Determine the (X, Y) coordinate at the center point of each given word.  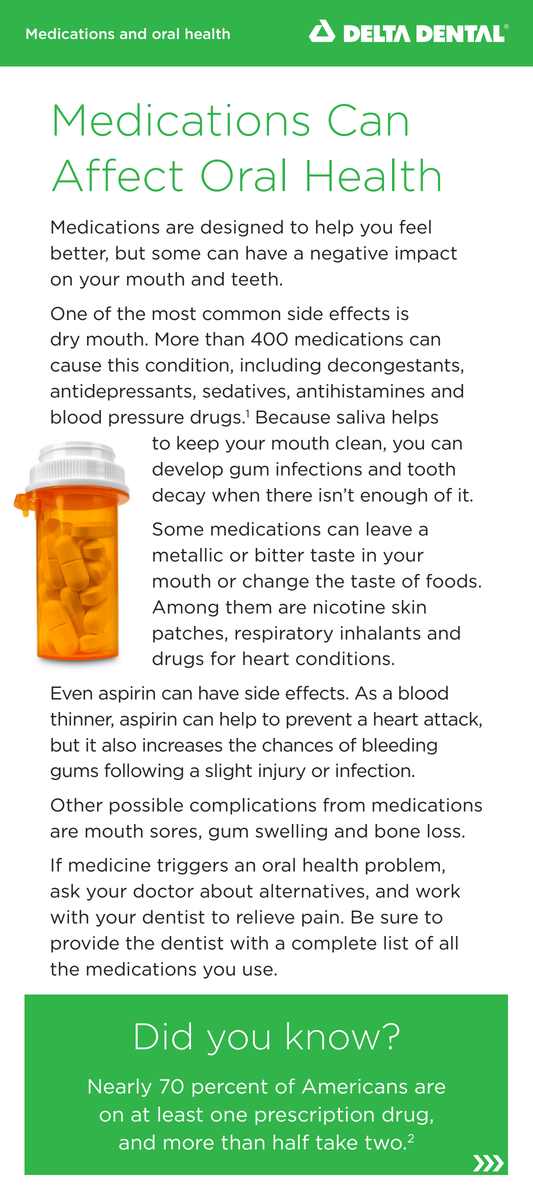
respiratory (284, 634)
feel (415, 227)
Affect (117, 175)
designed (242, 228)
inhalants (381, 633)
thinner (82, 720)
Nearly (120, 1087)
